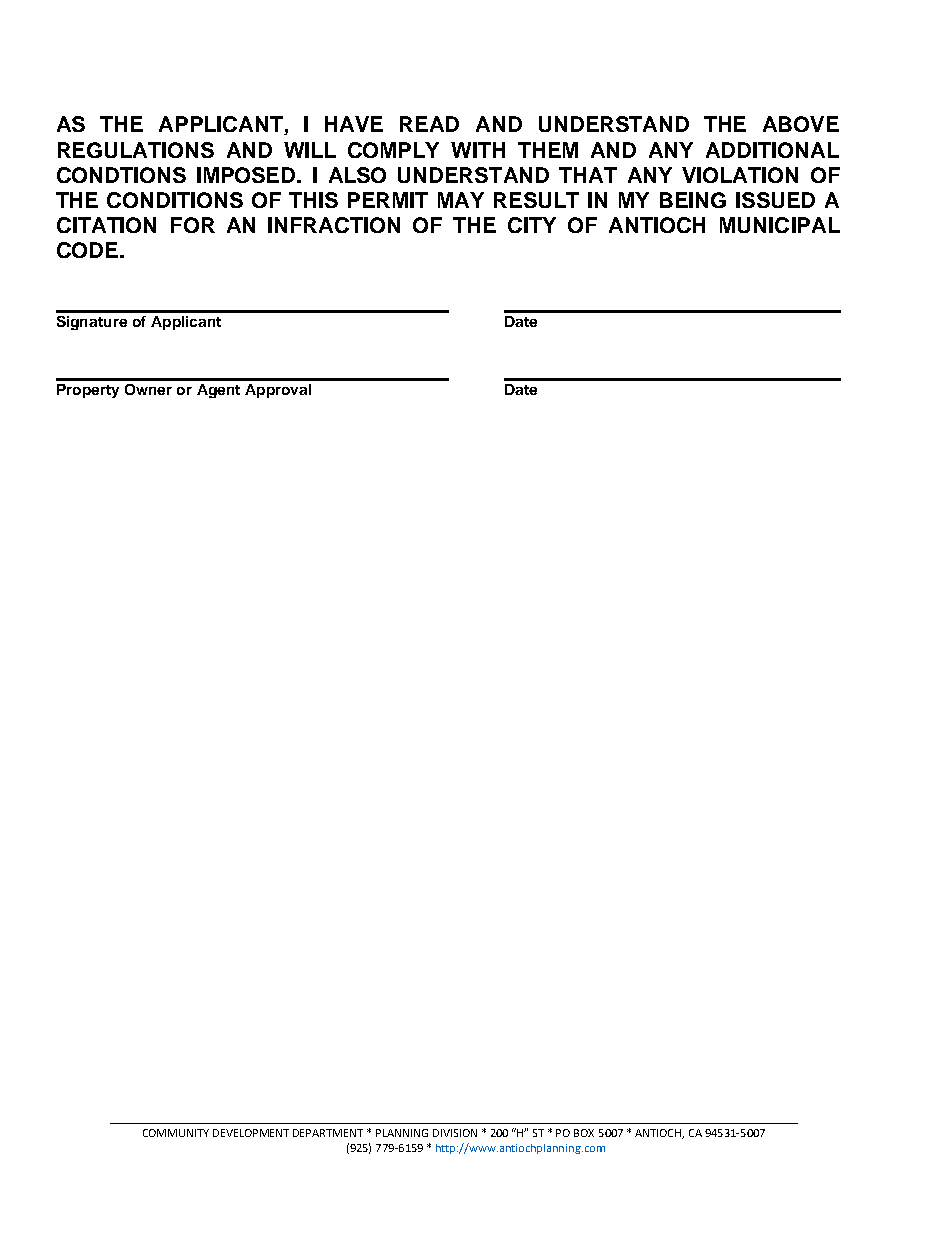 This screenshot has height=1233, width=952. I want to click on REGULATIONS, so click(136, 150).
